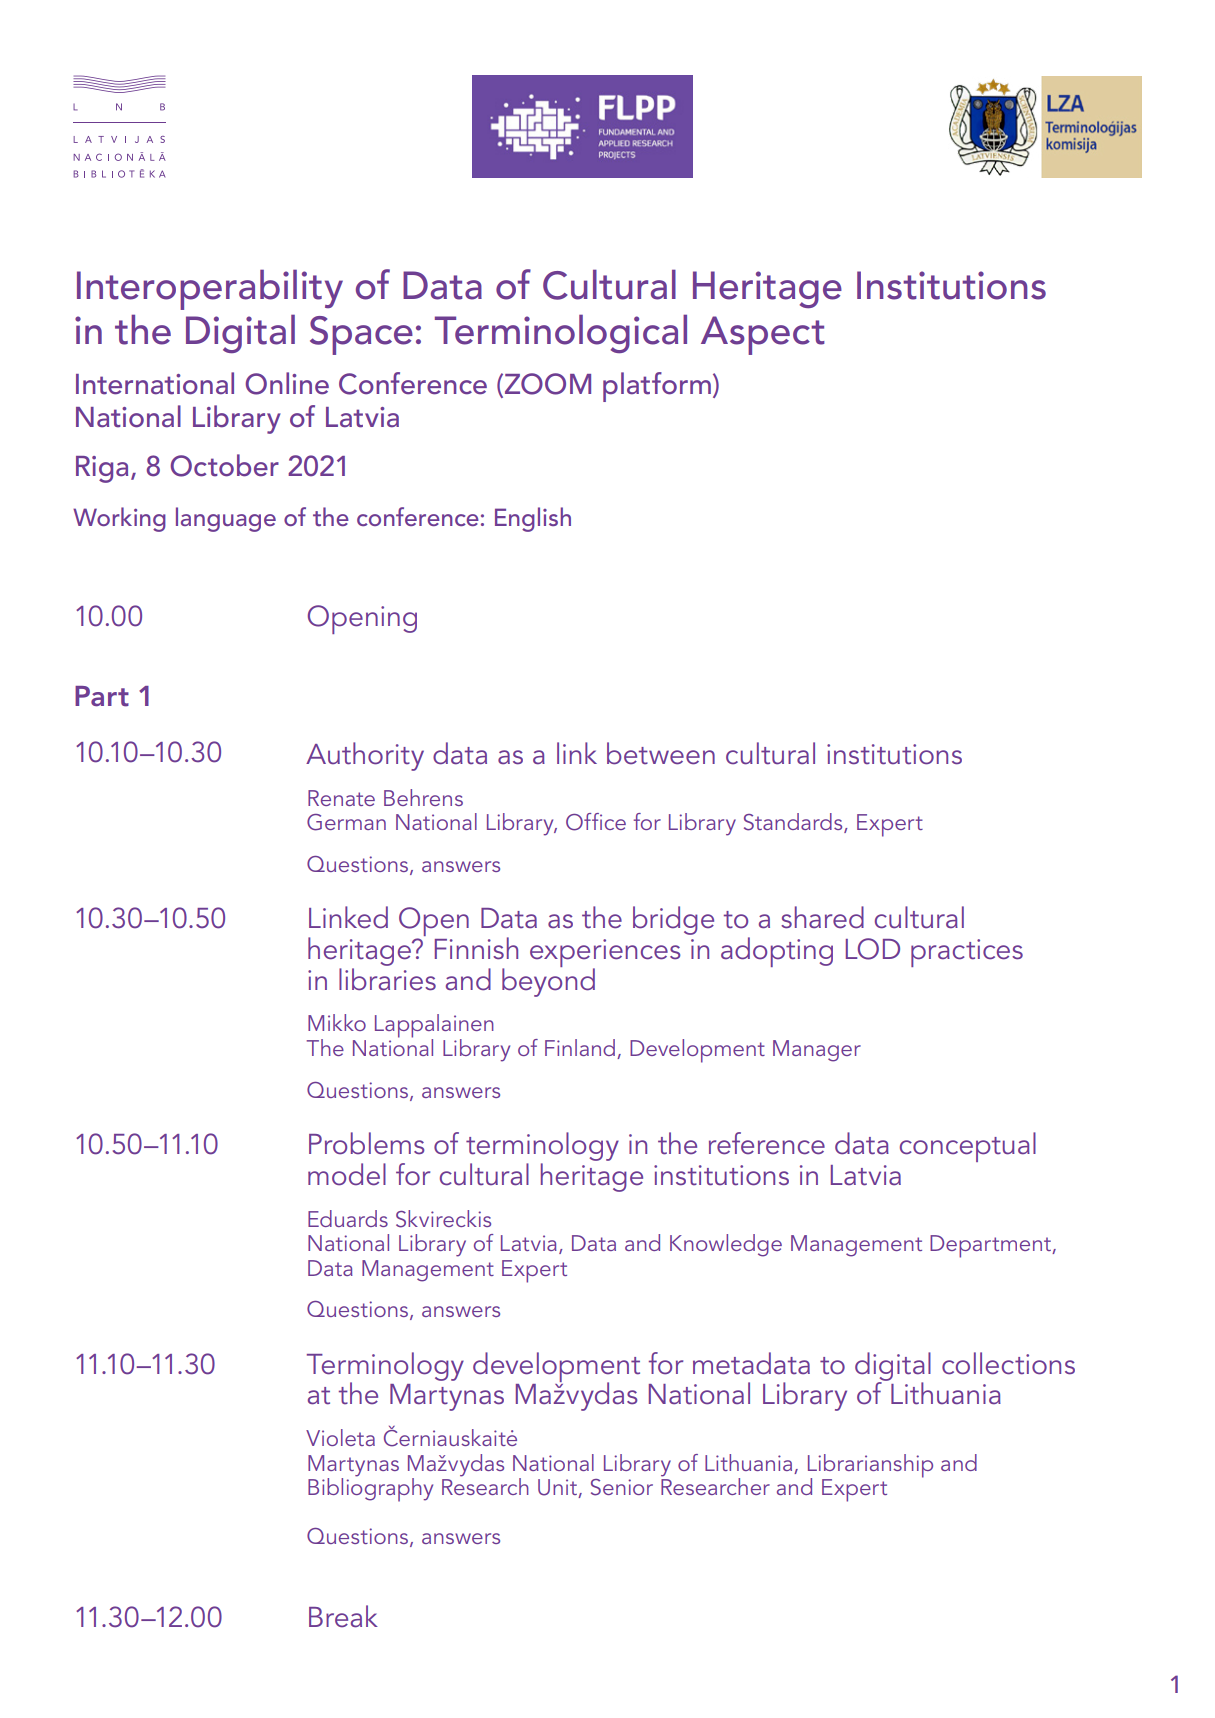 The height and width of the screenshot is (1718, 1215). I want to click on Aspect, so click(763, 335).
